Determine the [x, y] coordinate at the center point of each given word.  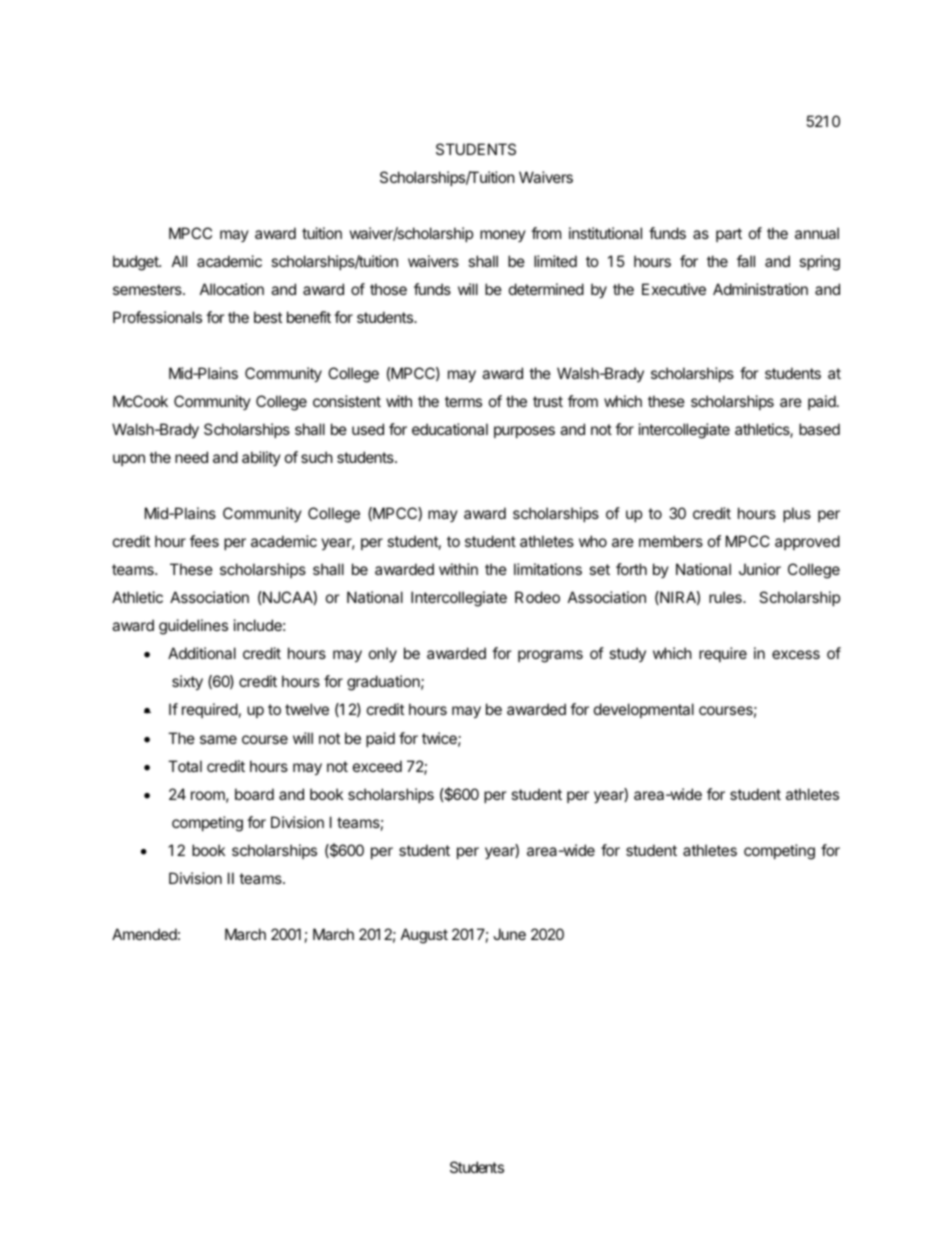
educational [450, 429]
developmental [644, 710]
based [819, 429]
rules [726, 597]
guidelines [193, 627]
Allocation [232, 289]
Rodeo [537, 597]
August [424, 936]
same [218, 739]
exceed [377, 766]
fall [746, 261]
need [191, 457]
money [503, 236]
